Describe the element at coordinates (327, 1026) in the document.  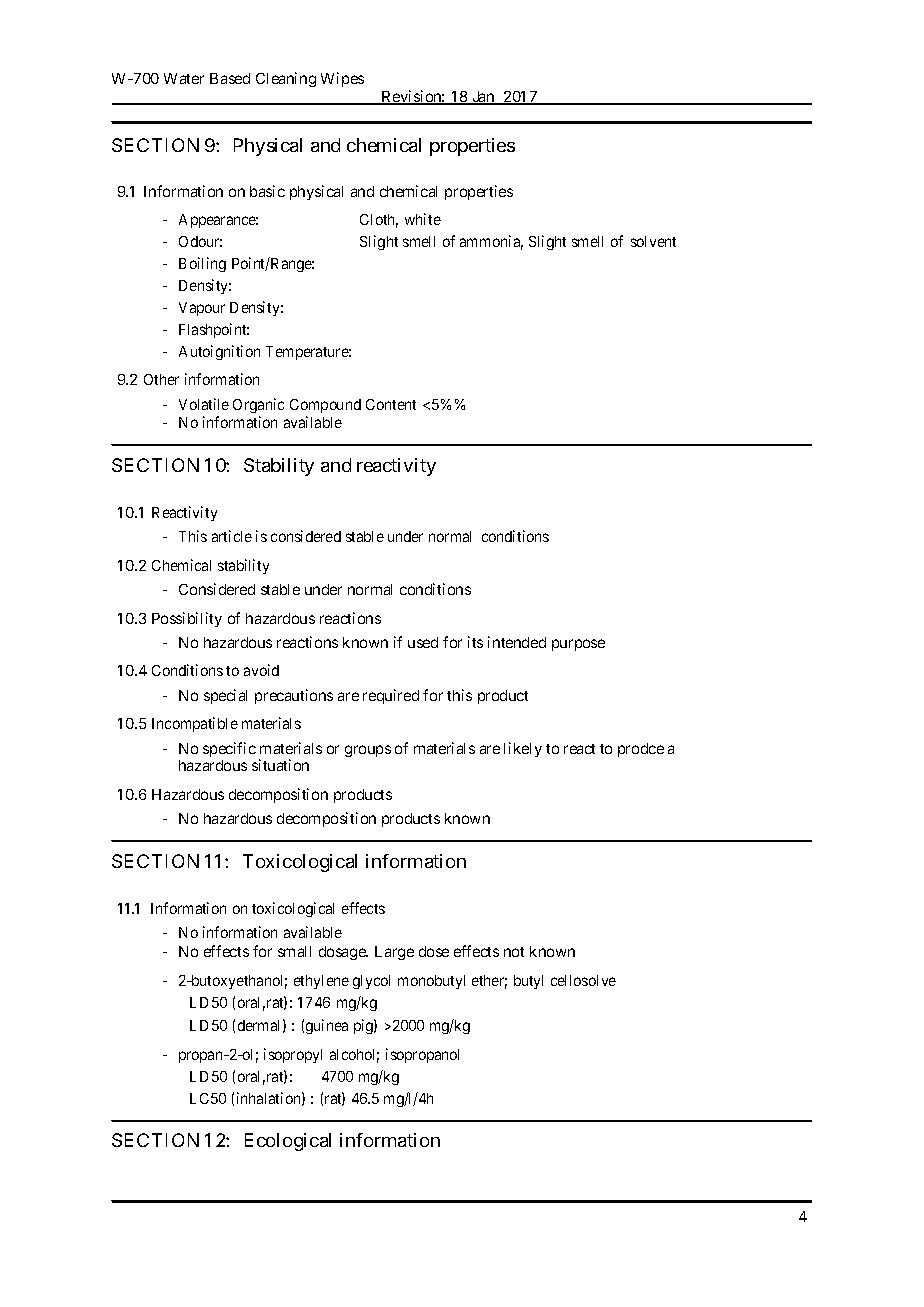
I see `guinea` at that location.
